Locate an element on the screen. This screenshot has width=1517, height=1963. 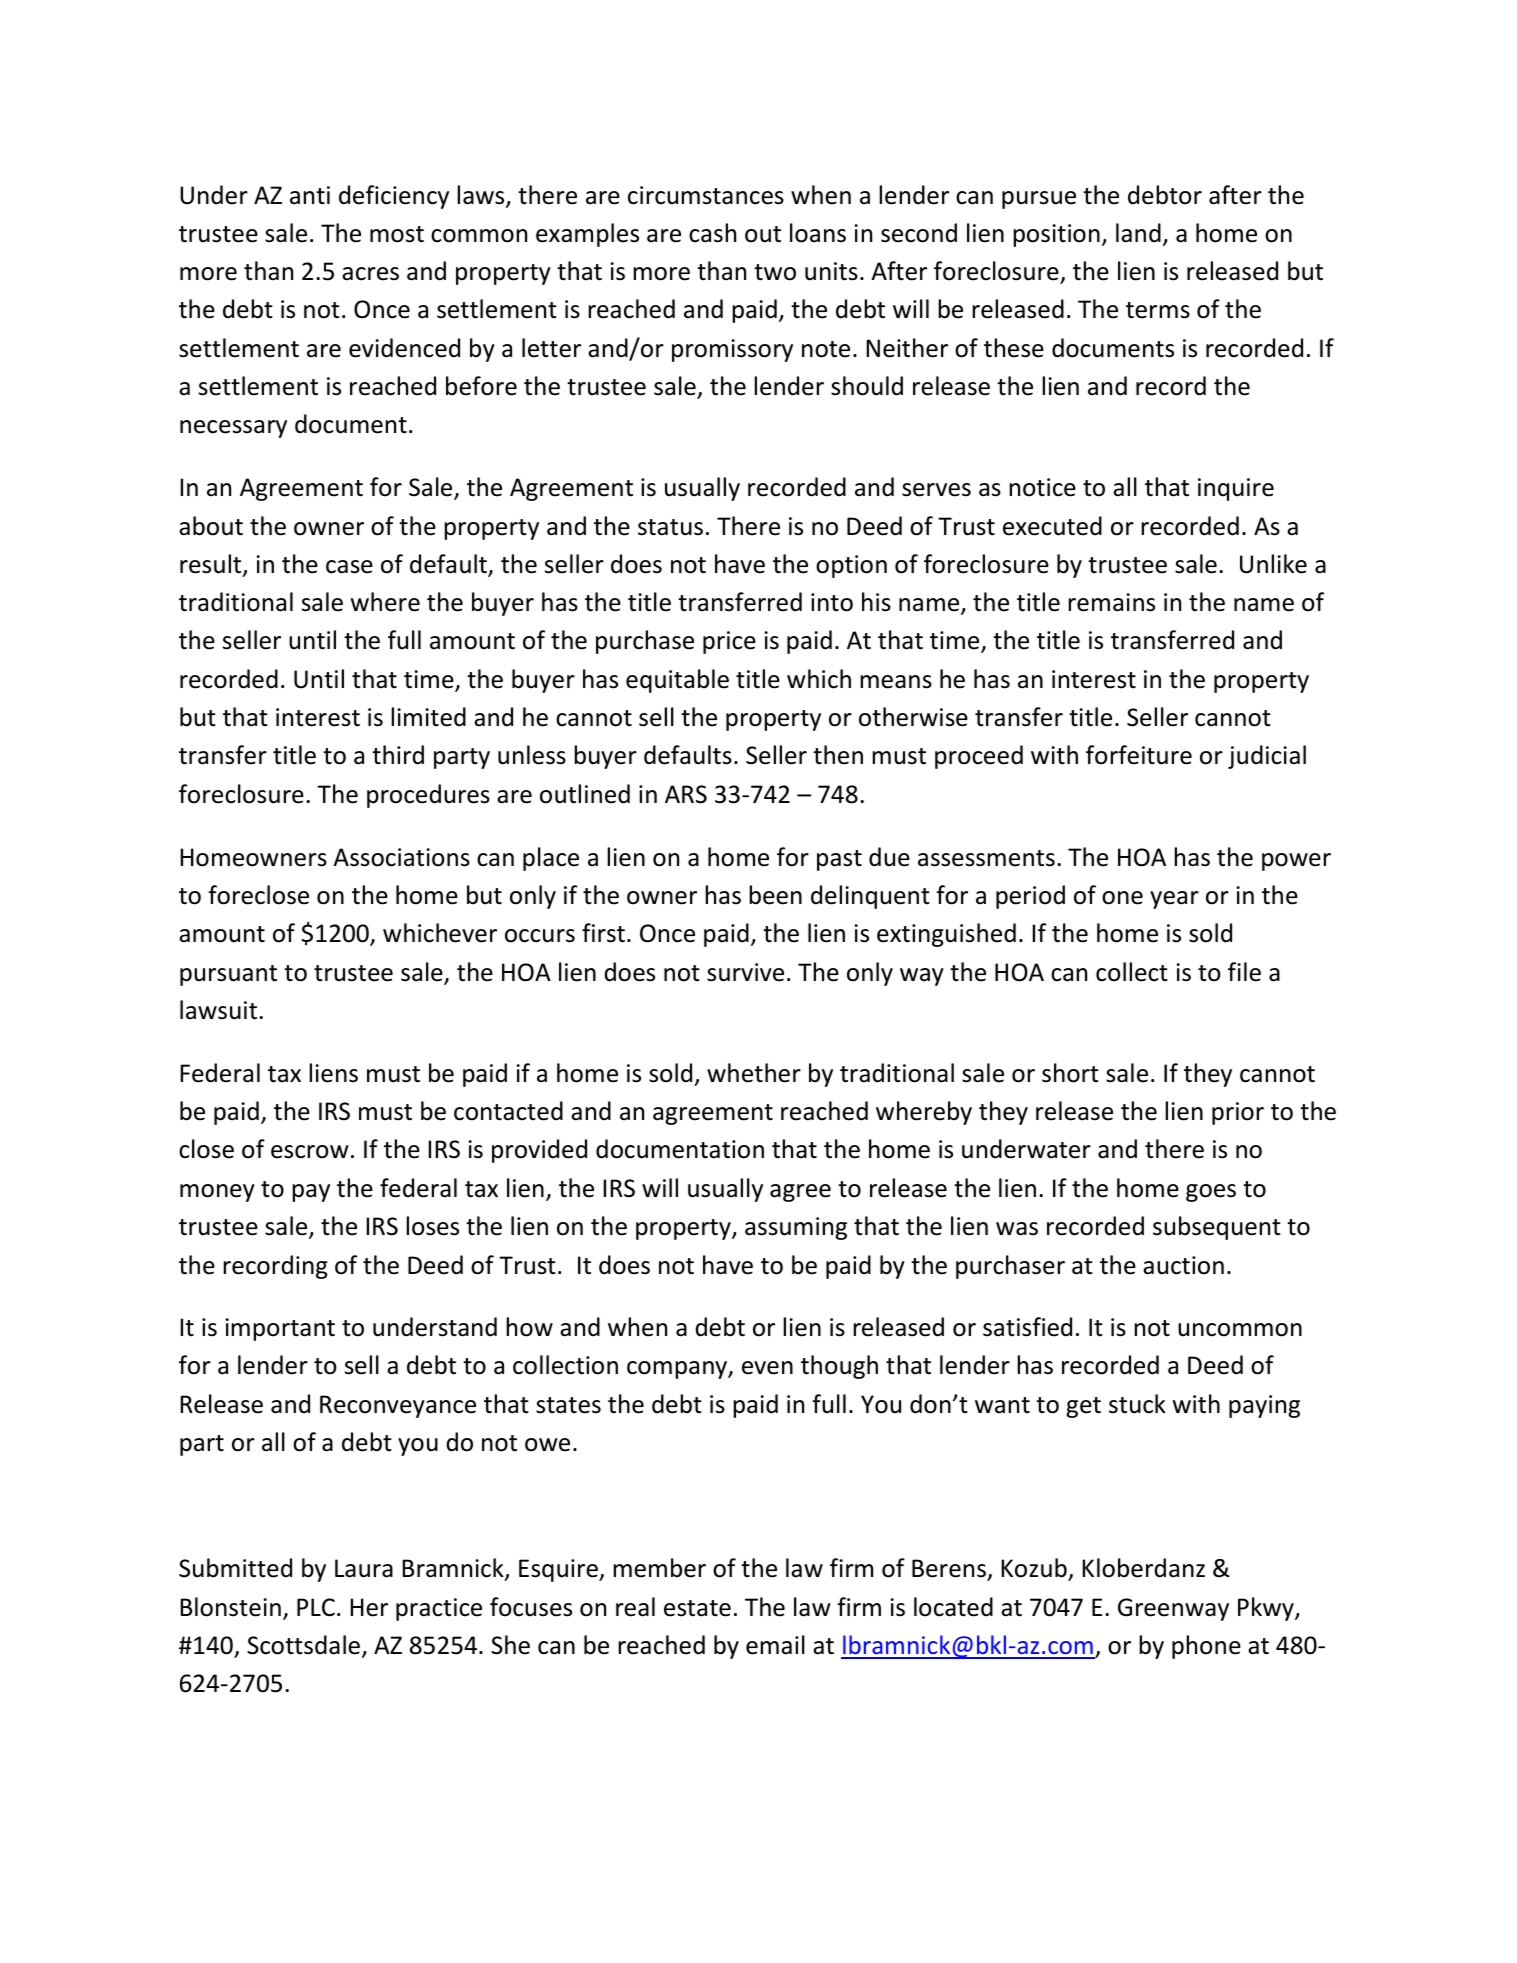
most is located at coordinates (397, 234).
